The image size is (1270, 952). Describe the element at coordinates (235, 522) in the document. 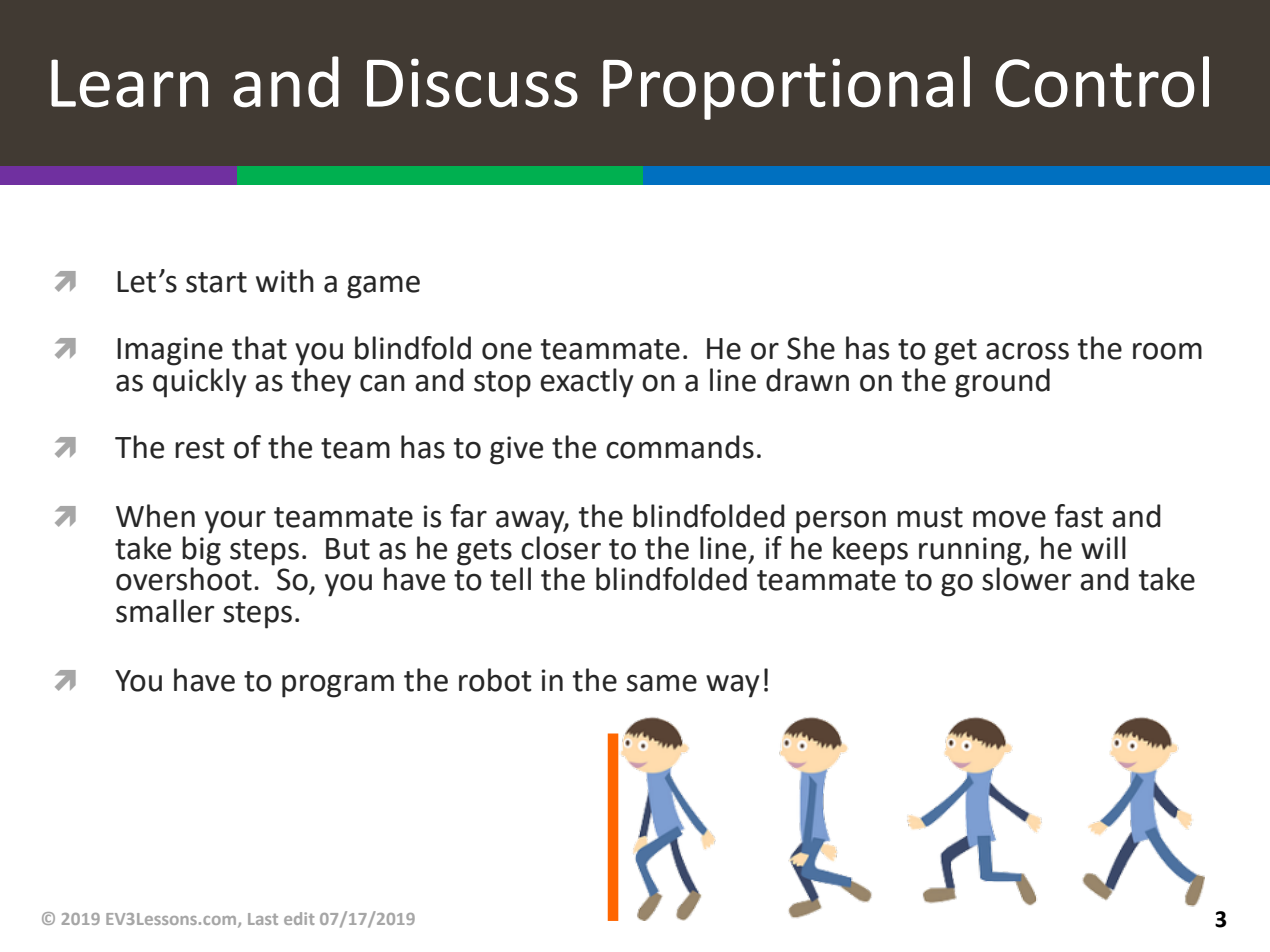

I see `your` at that location.
